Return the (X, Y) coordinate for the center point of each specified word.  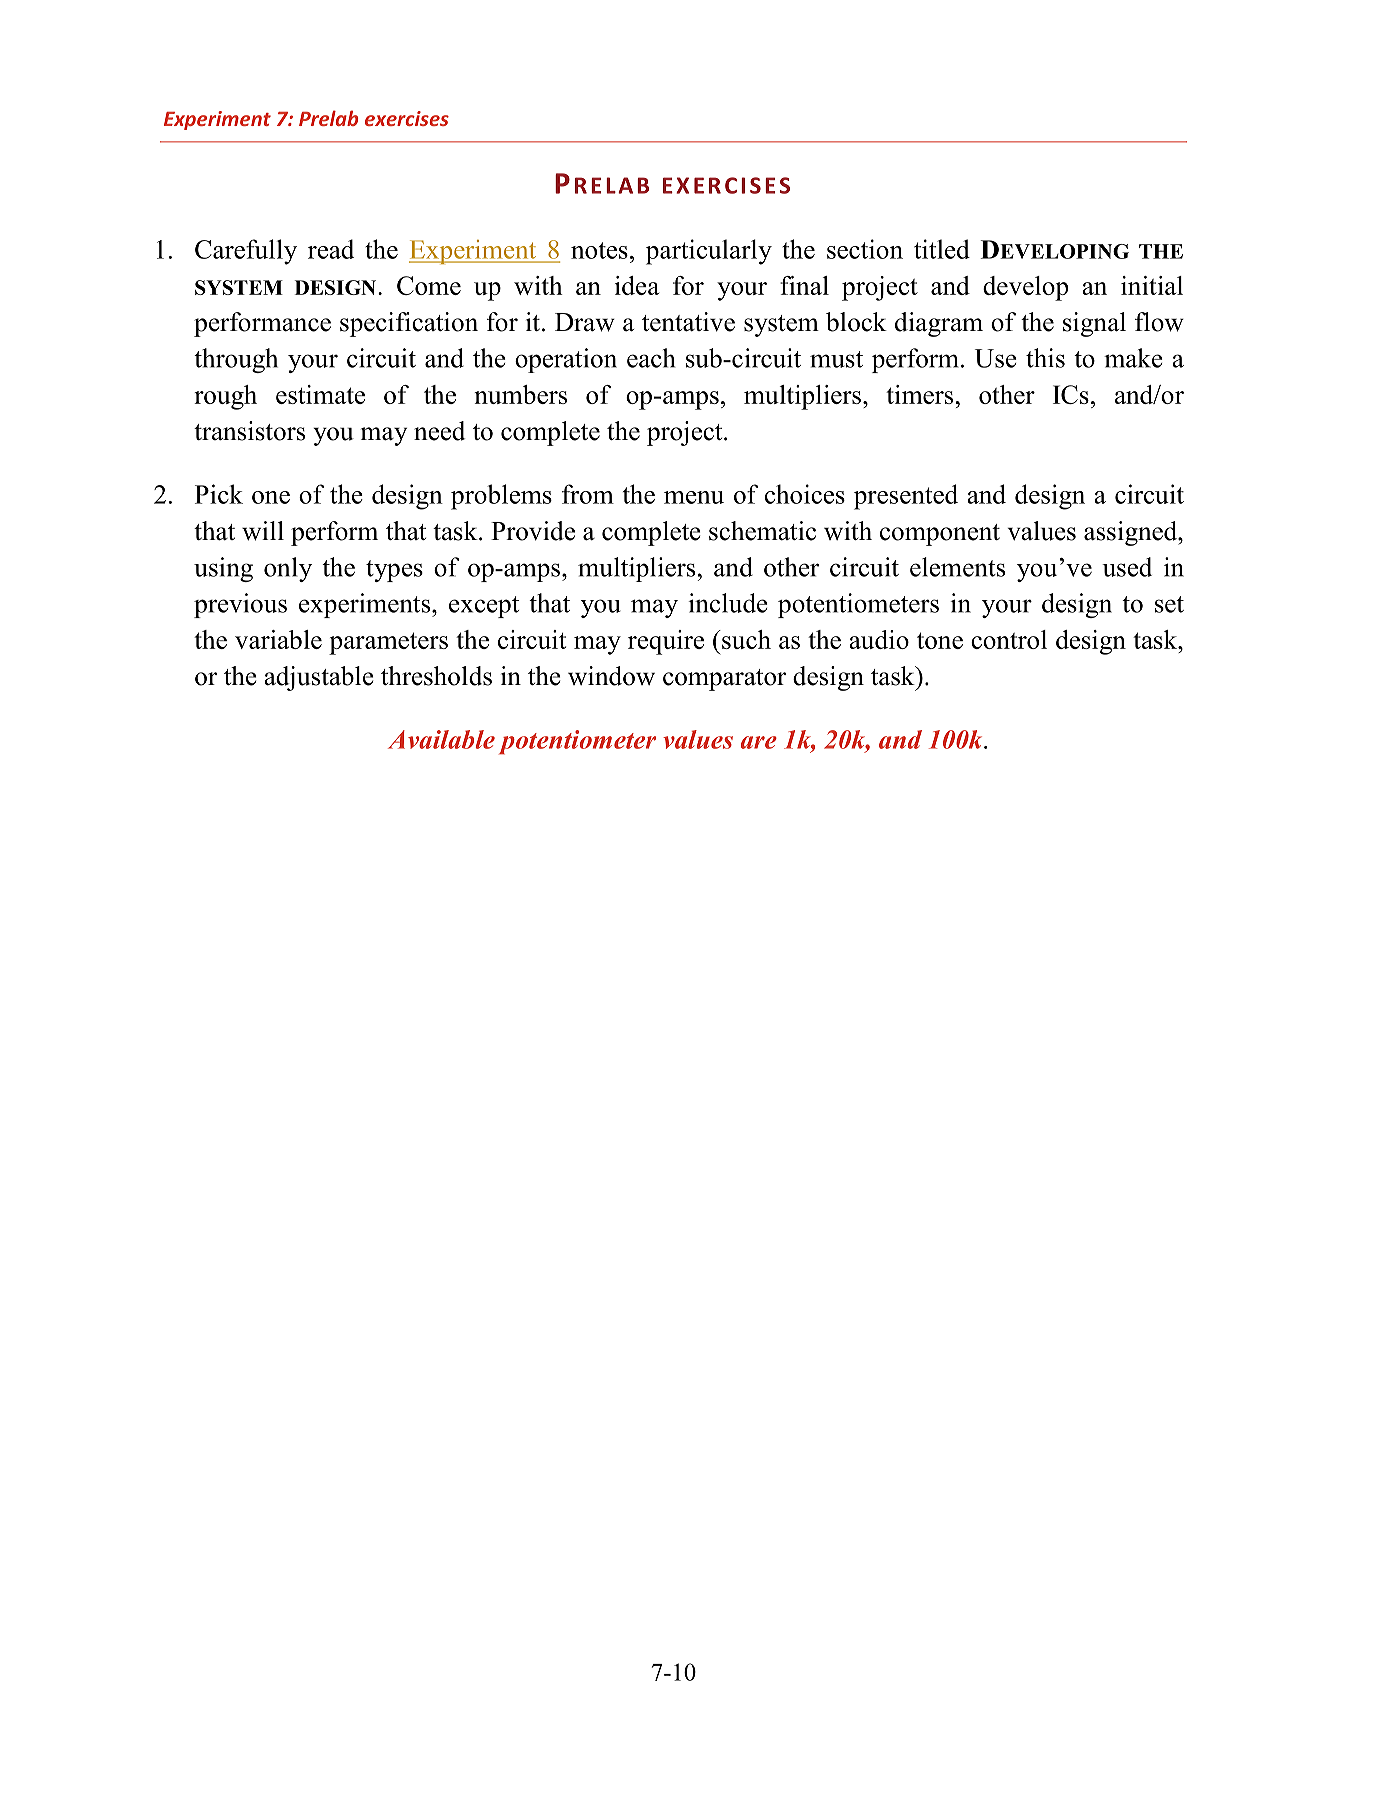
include (727, 603)
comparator (724, 680)
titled (942, 249)
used (1127, 567)
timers (921, 394)
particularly (709, 252)
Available (441, 739)
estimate (320, 394)
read (331, 249)
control (1009, 639)
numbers (520, 394)
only (288, 569)
